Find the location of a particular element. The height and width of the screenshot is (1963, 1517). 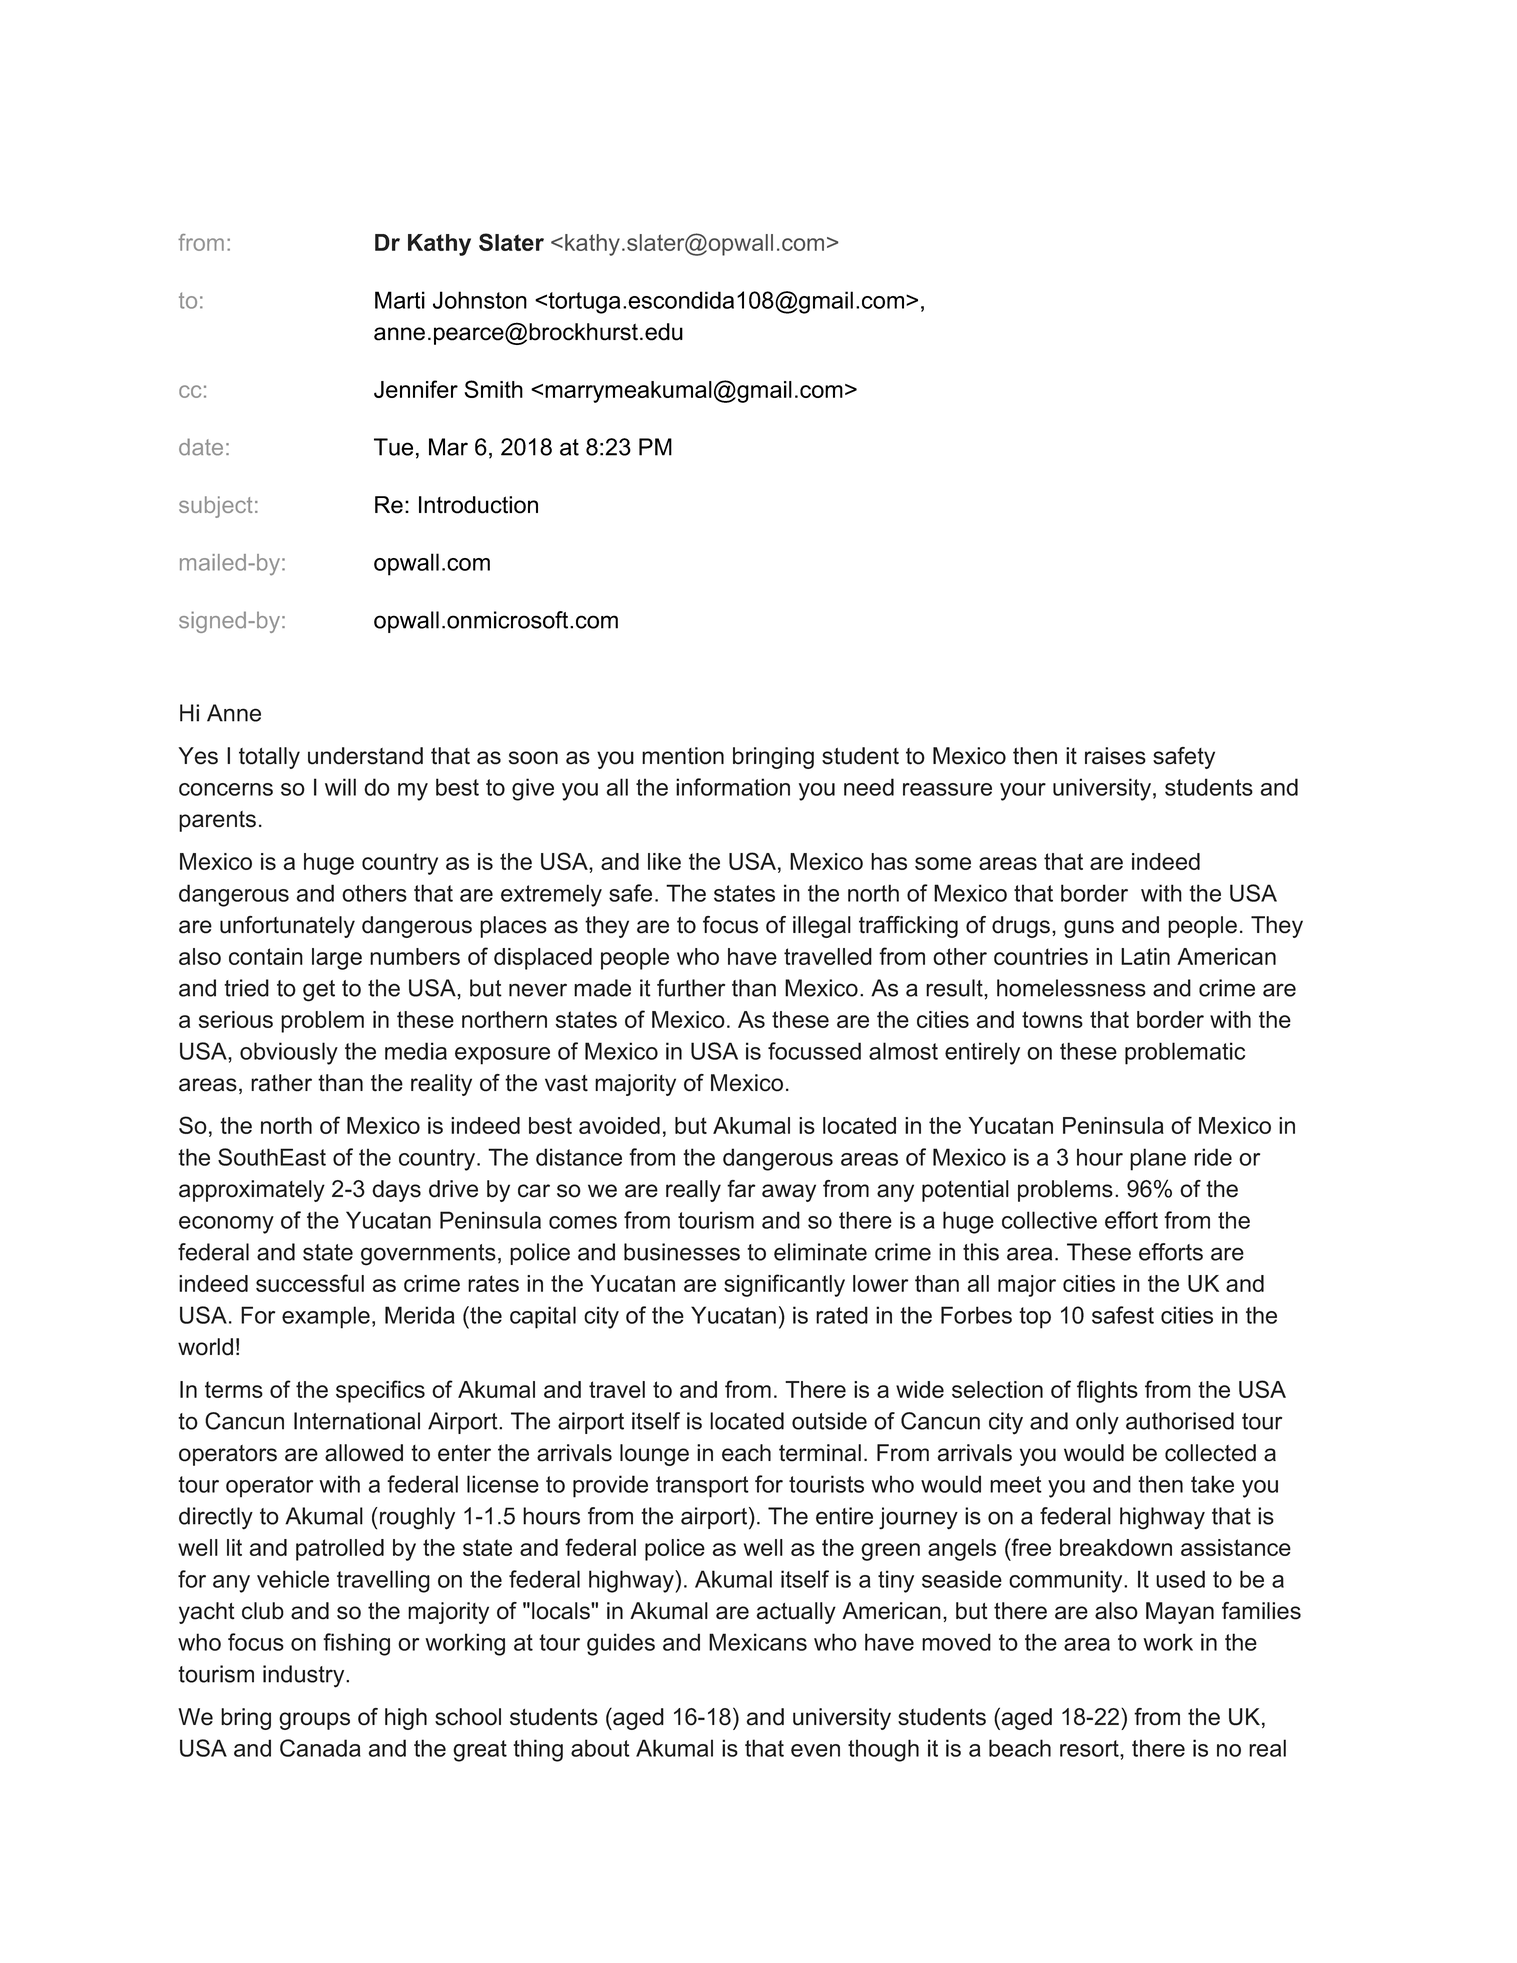

Mexicans is located at coordinates (758, 1642).
